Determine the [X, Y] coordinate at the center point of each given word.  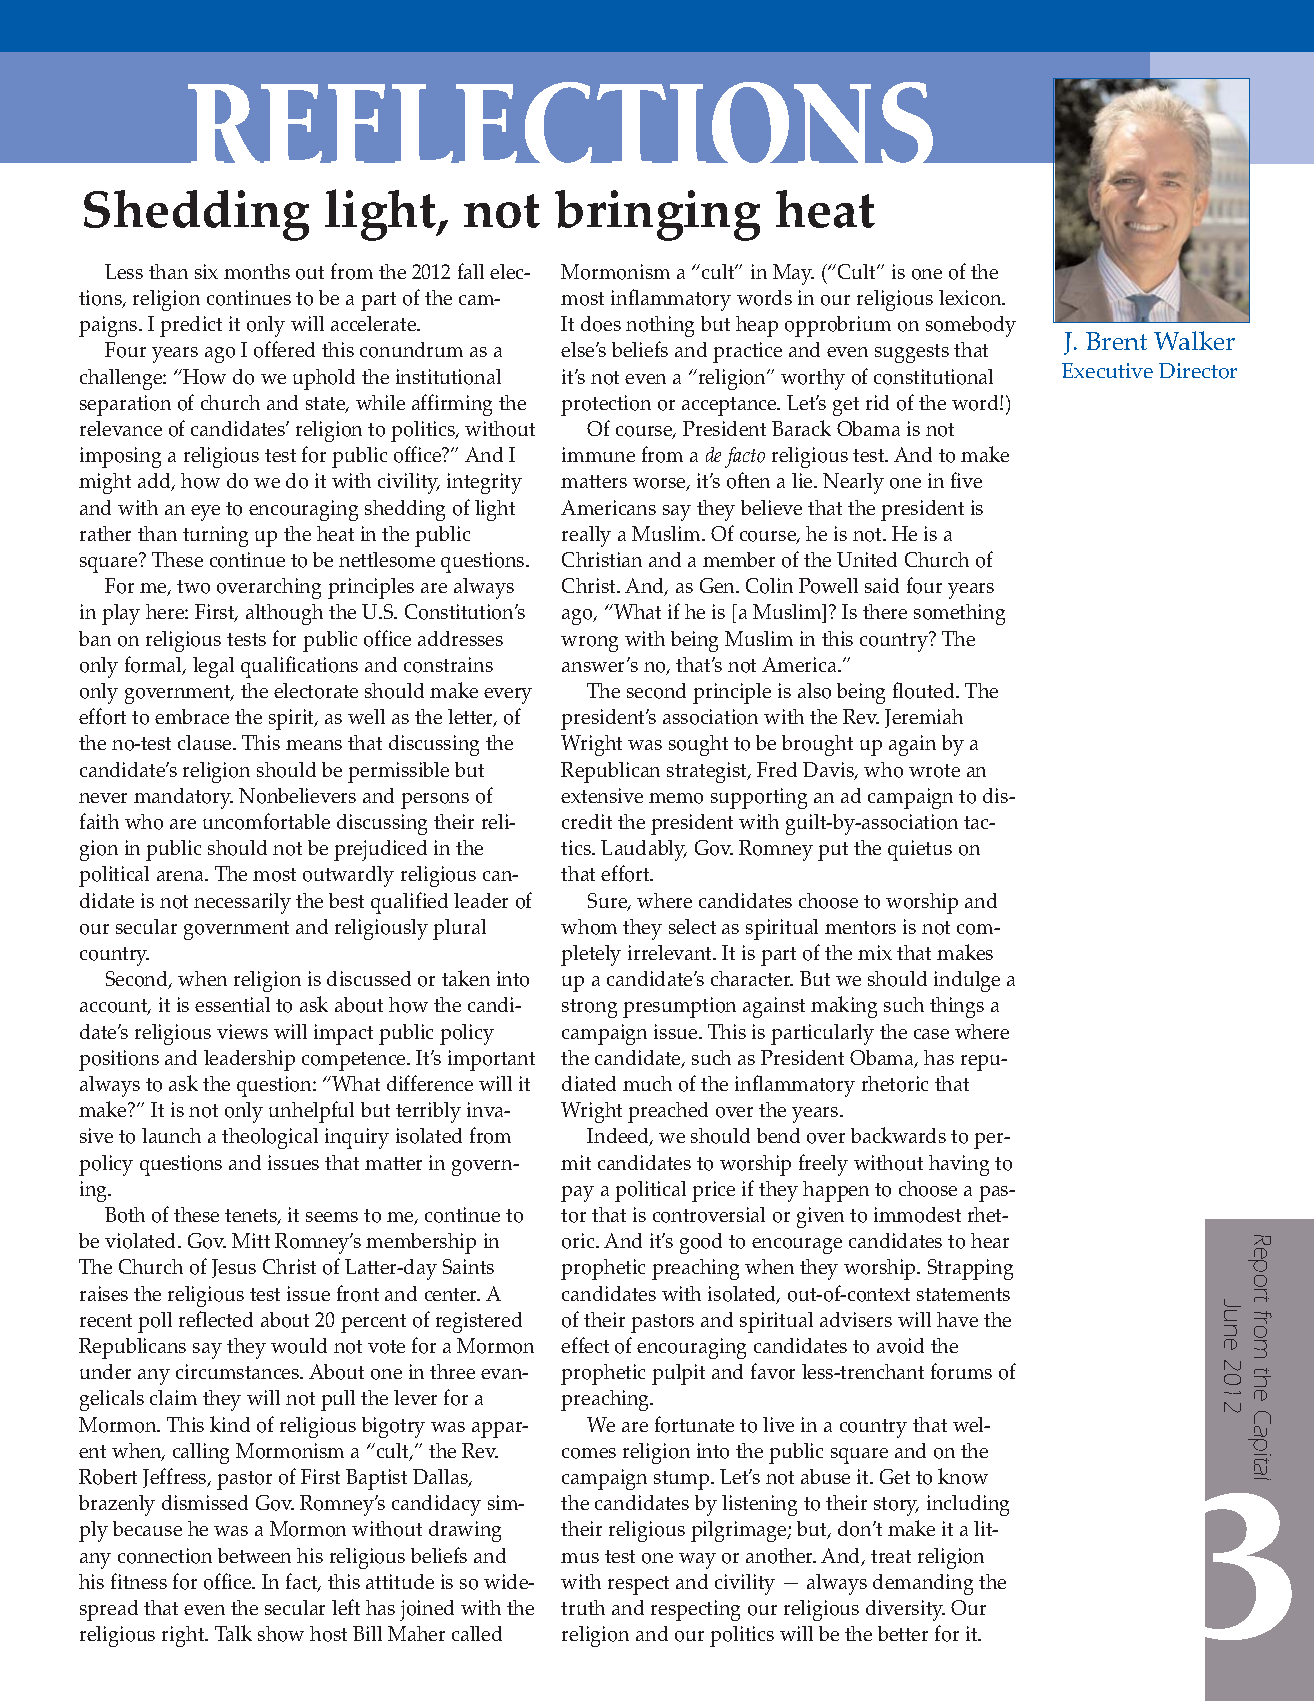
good [701, 1243]
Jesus [234, 1268]
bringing [657, 215]
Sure [608, 902]
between [254, 1555]
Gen [719, 585]
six [206, 271]
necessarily [242, 903]
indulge [967, 981]
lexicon [971, 298]
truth [583, 1607]
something [959, 614]
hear [990, 1240]
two [193, 587]
